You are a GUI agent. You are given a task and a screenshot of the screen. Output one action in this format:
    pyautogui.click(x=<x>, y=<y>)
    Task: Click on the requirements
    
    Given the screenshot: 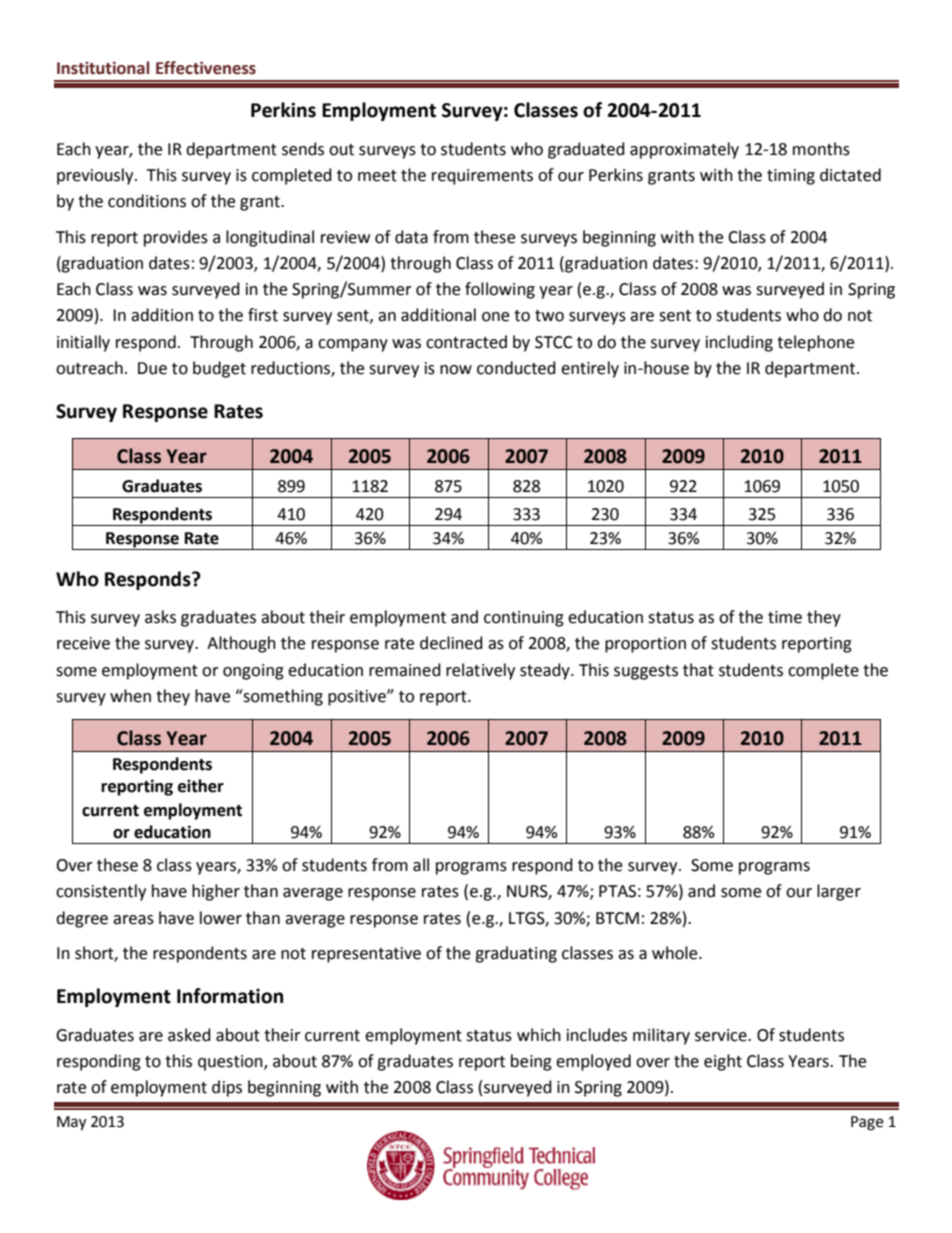 What is the action you would take?
    pyautogui.click(x=482, y=177)
